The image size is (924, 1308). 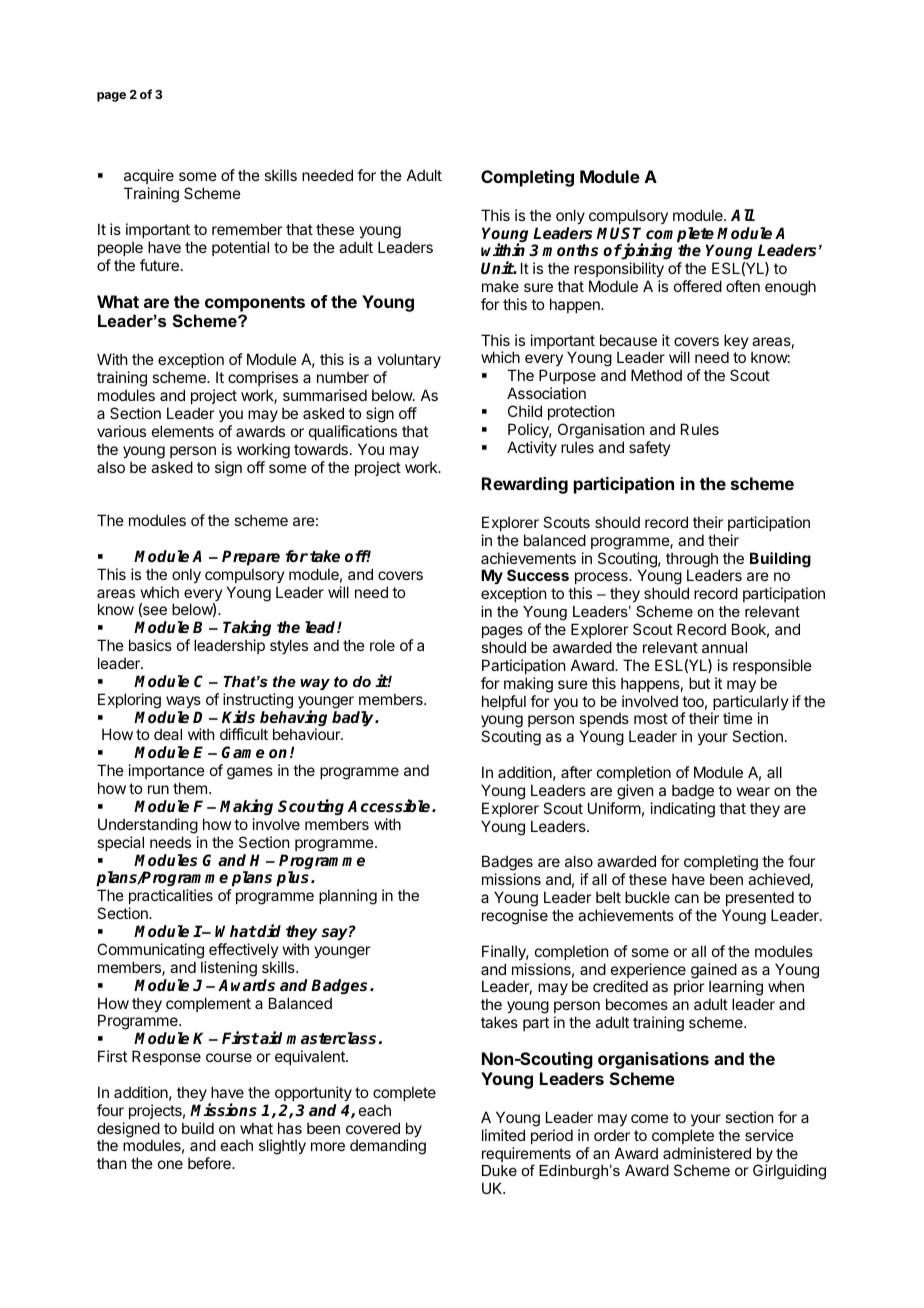 I want to click on Understanding, so click(x=148, y=826).
